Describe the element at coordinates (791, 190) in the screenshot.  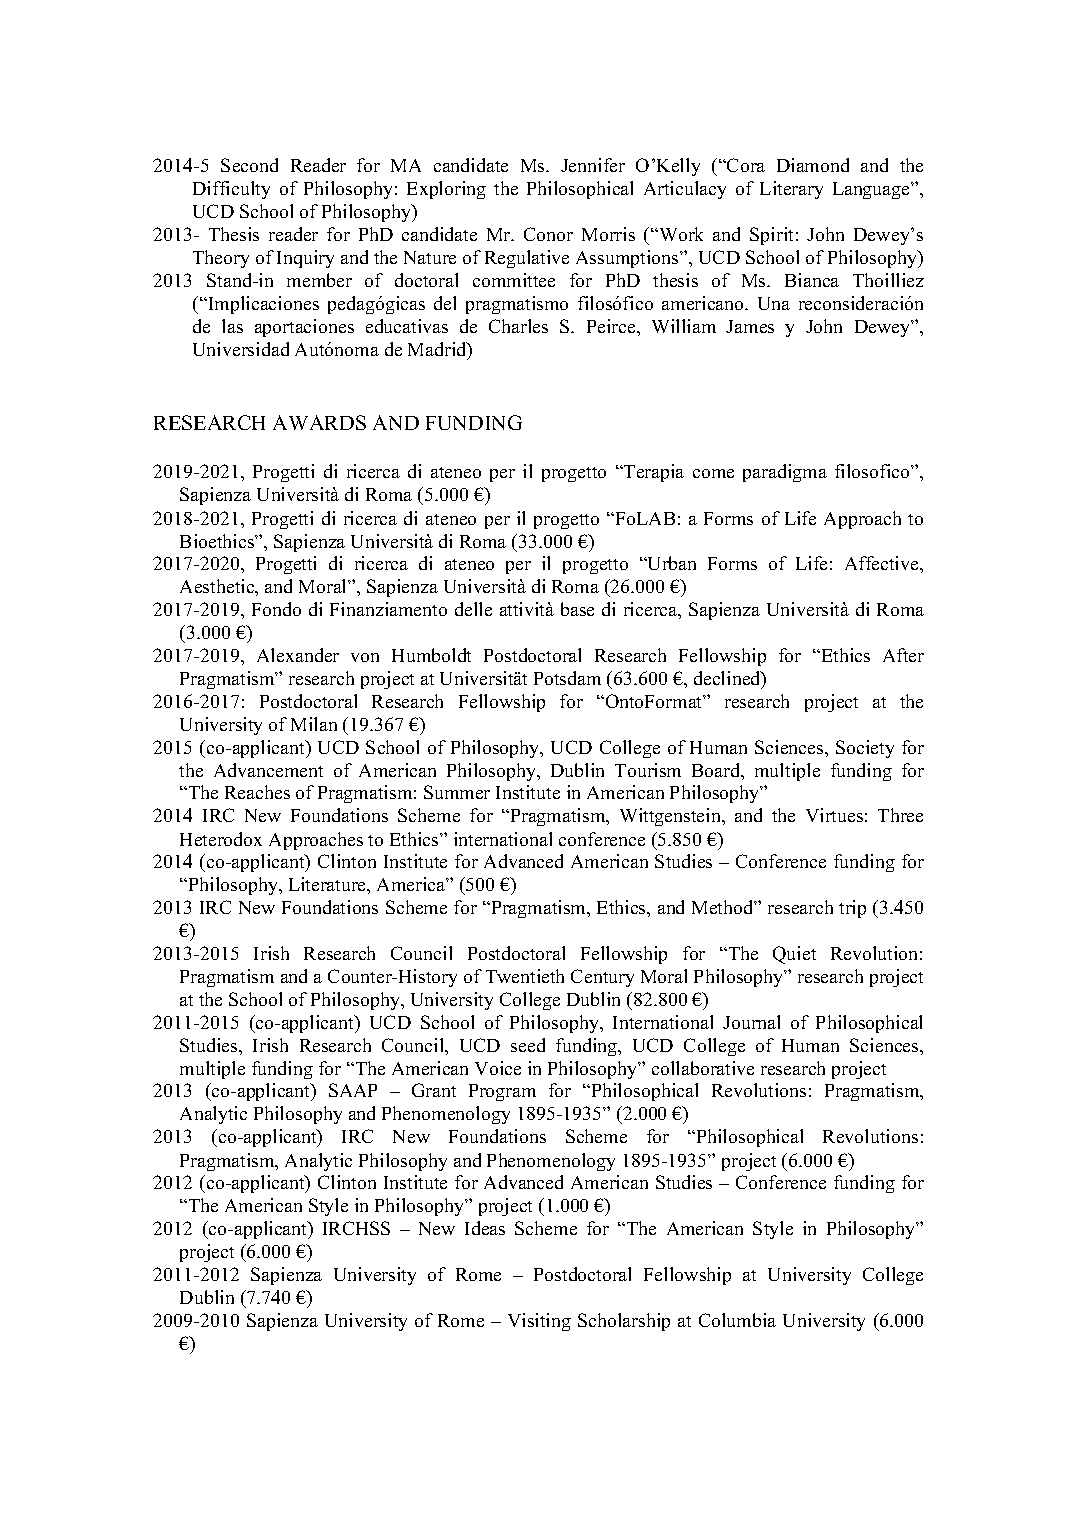
I see `Literary` at that location.
